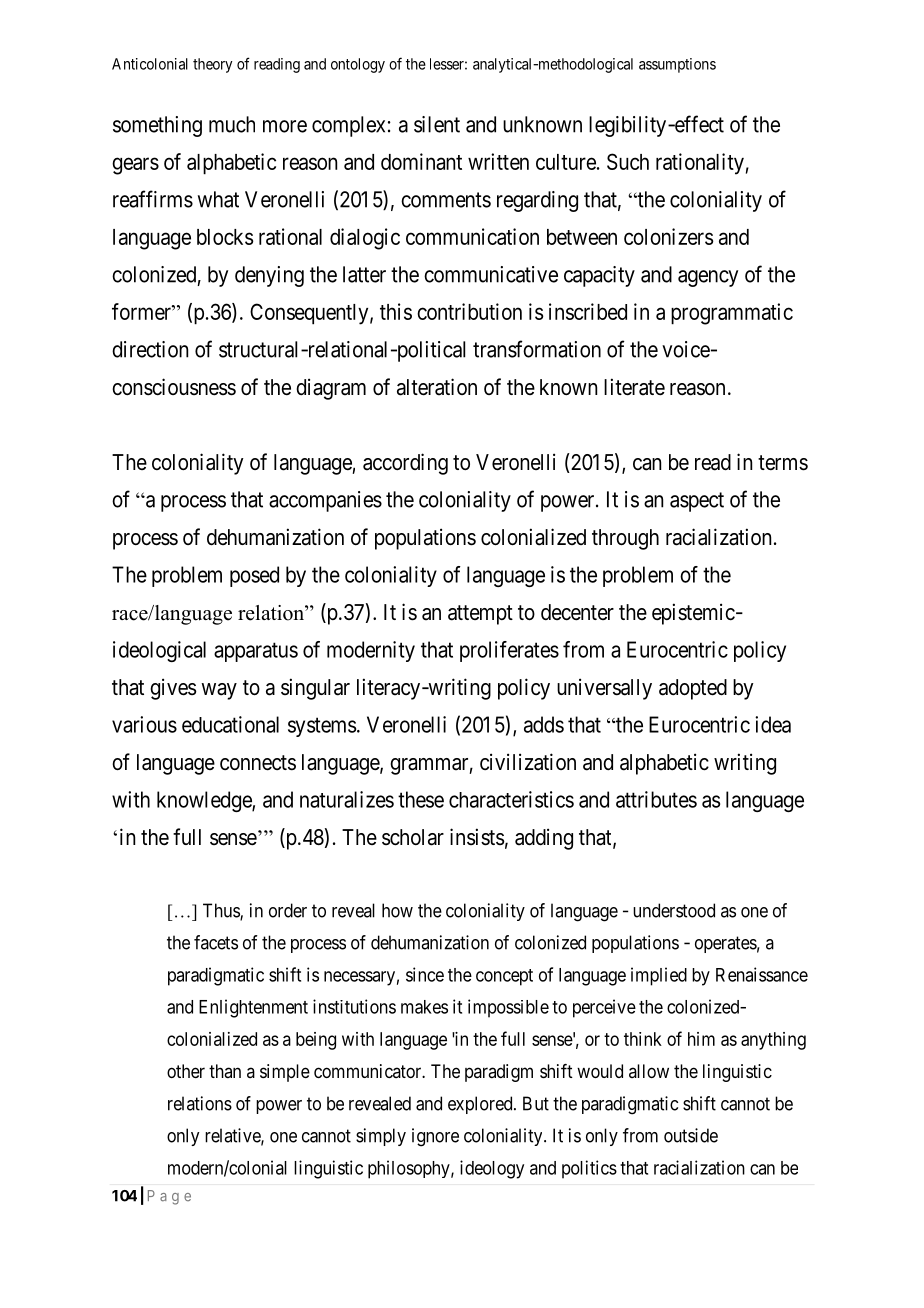 The height and width of the screenshot is (1308, 924). What do you see at coordinates (421, 799) in the screenshot?
I see `these` at bounding box center [421, 799].
